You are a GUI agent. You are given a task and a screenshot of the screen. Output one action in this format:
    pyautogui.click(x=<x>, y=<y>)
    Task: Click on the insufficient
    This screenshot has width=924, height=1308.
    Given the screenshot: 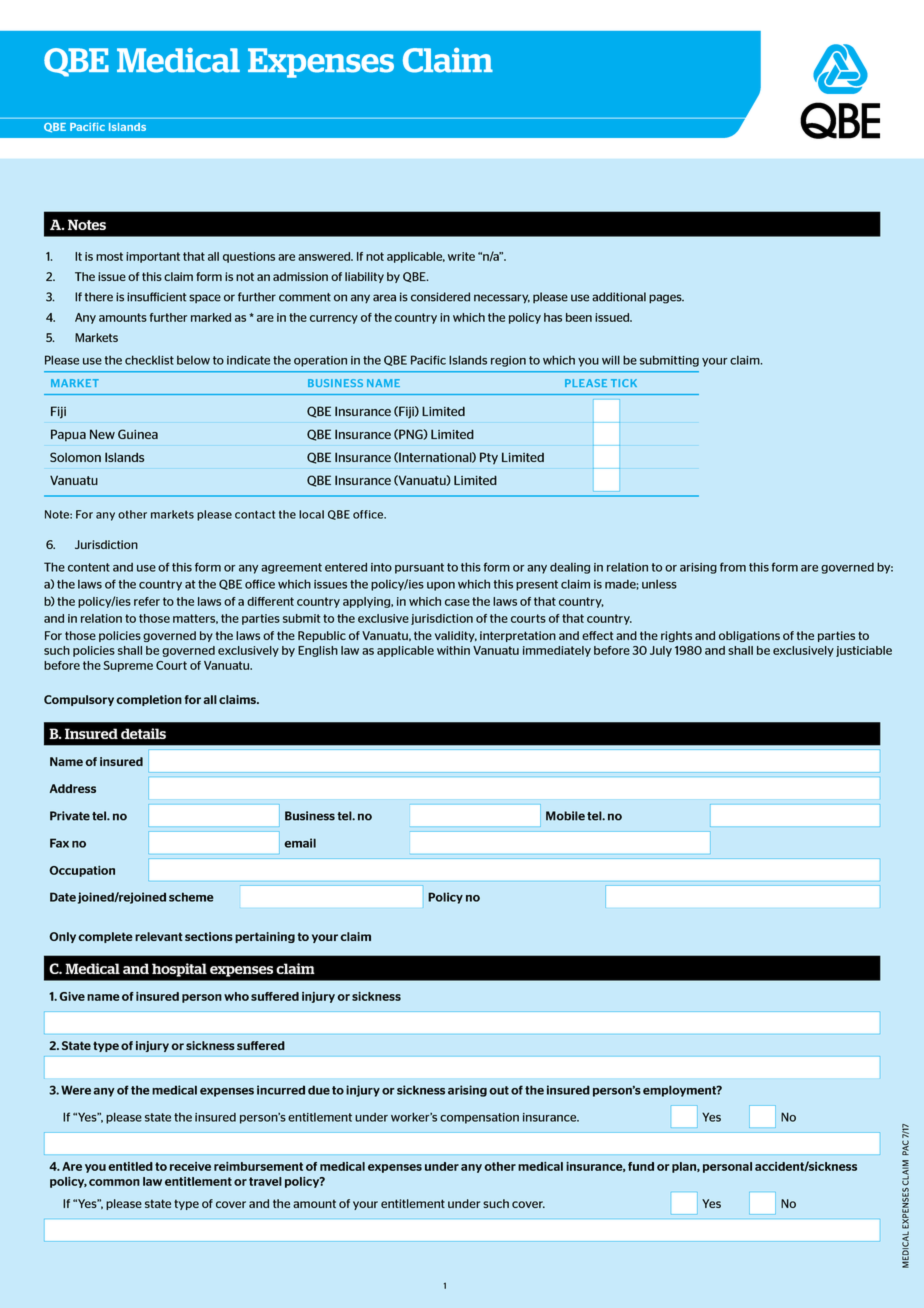 What is the action you would take?
    pyautogui.click(x=156, y=297)
